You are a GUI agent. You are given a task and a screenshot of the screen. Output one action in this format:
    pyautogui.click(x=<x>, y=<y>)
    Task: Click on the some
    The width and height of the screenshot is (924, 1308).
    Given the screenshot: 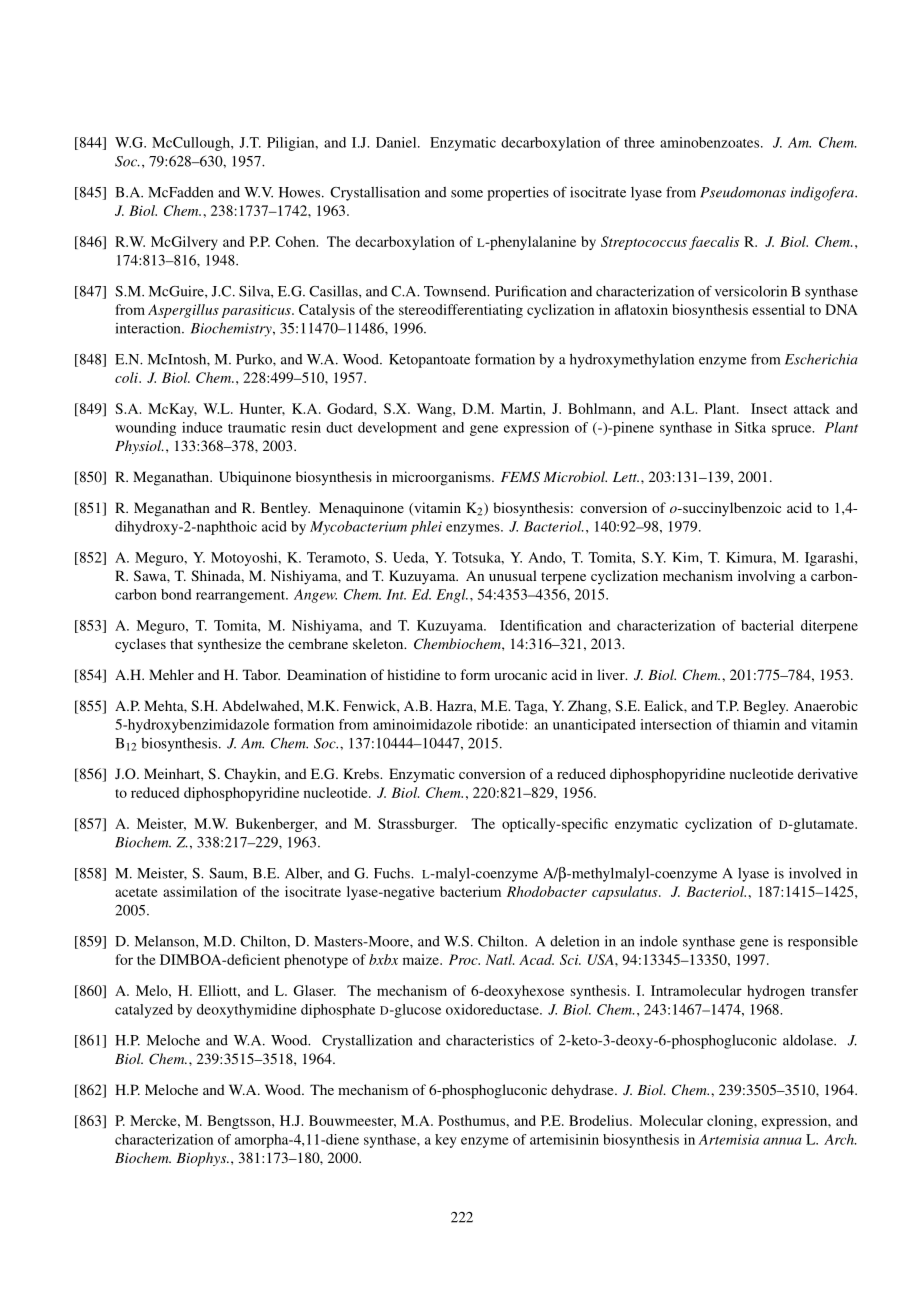 What is the action you would take?
    pyautogui.click(x=467, y=194)
